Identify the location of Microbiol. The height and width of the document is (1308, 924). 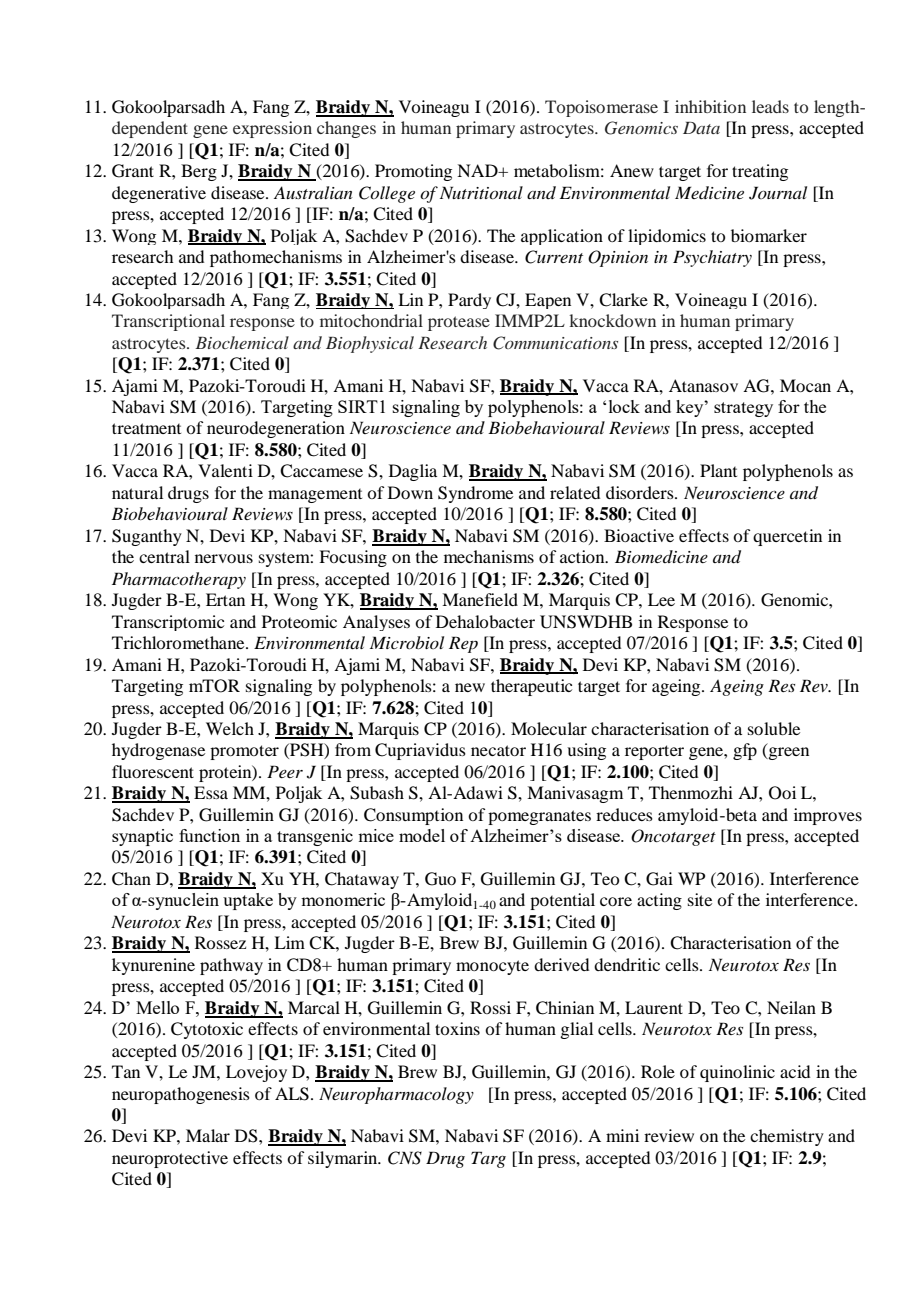
(407, 642).
